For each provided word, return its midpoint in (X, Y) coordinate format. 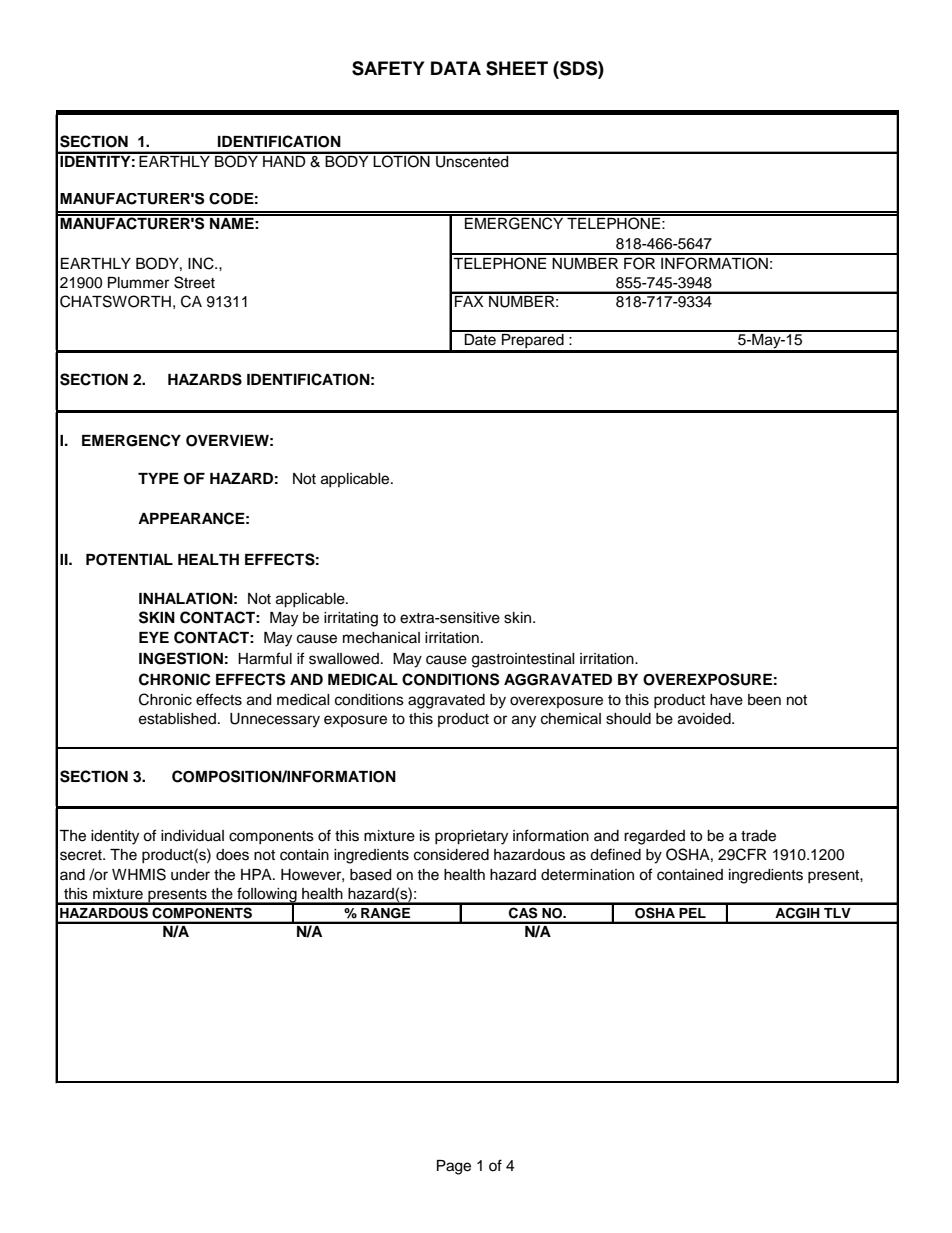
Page (454, 1167)
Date (480, 338)
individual (192, 836)
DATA (456, 68)
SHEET (517, 68)
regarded (654, 837)
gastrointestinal (523, 660)
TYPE (158, 478)
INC (202, 263)
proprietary (471, 837)
